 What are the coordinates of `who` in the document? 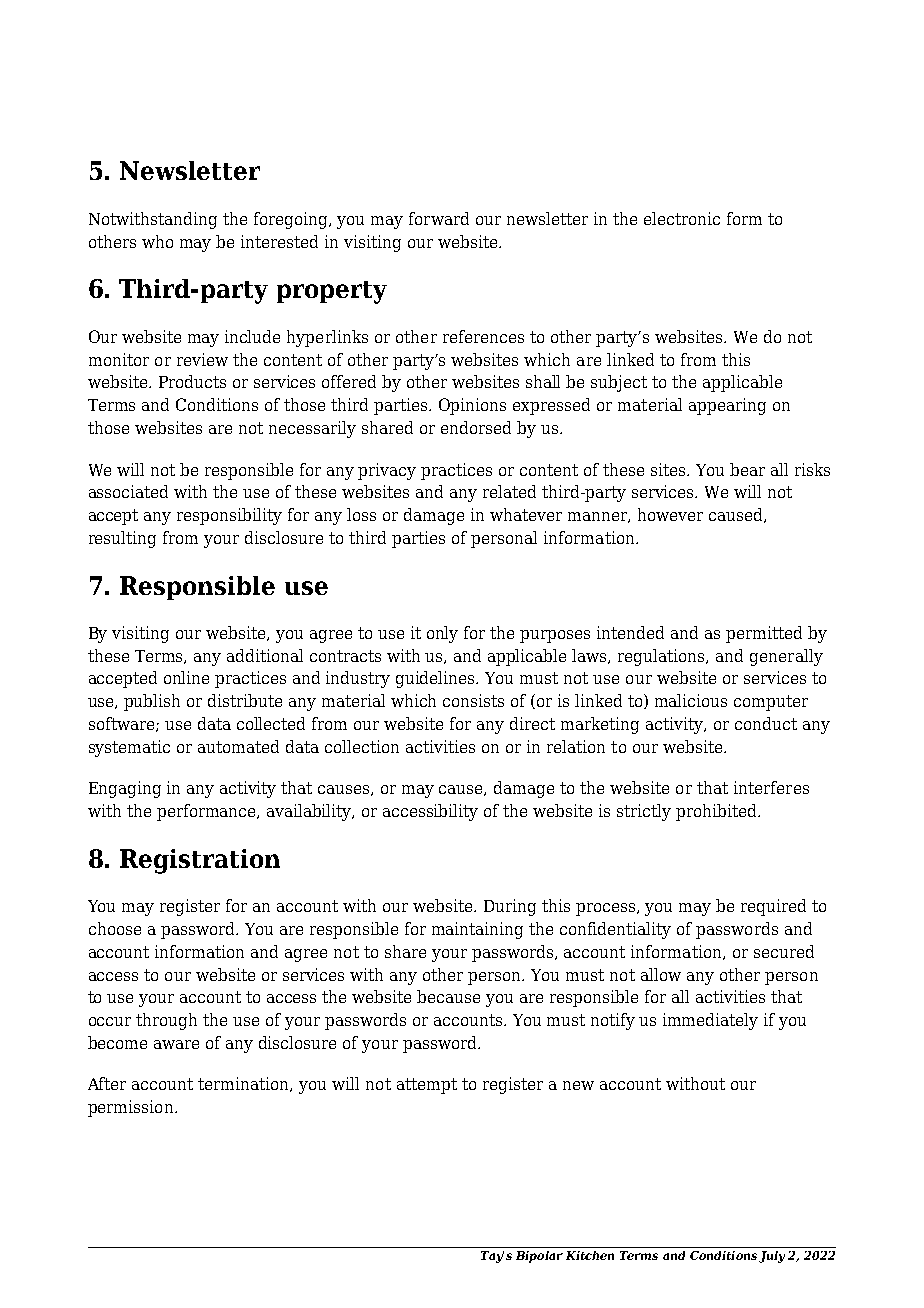 It's located at (157, 241).
